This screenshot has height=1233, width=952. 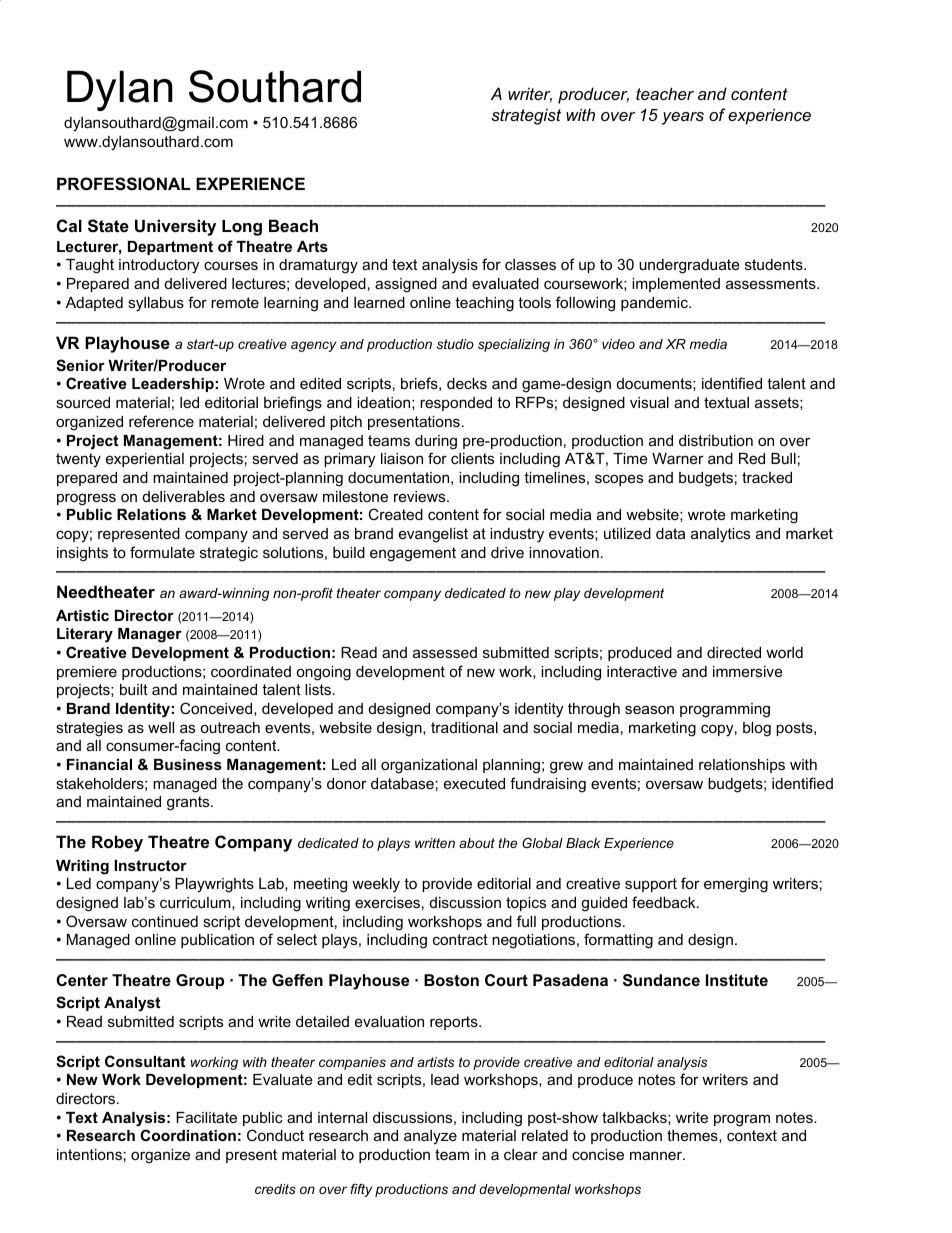 I want to click on grants, so click(x=189, y=803).
